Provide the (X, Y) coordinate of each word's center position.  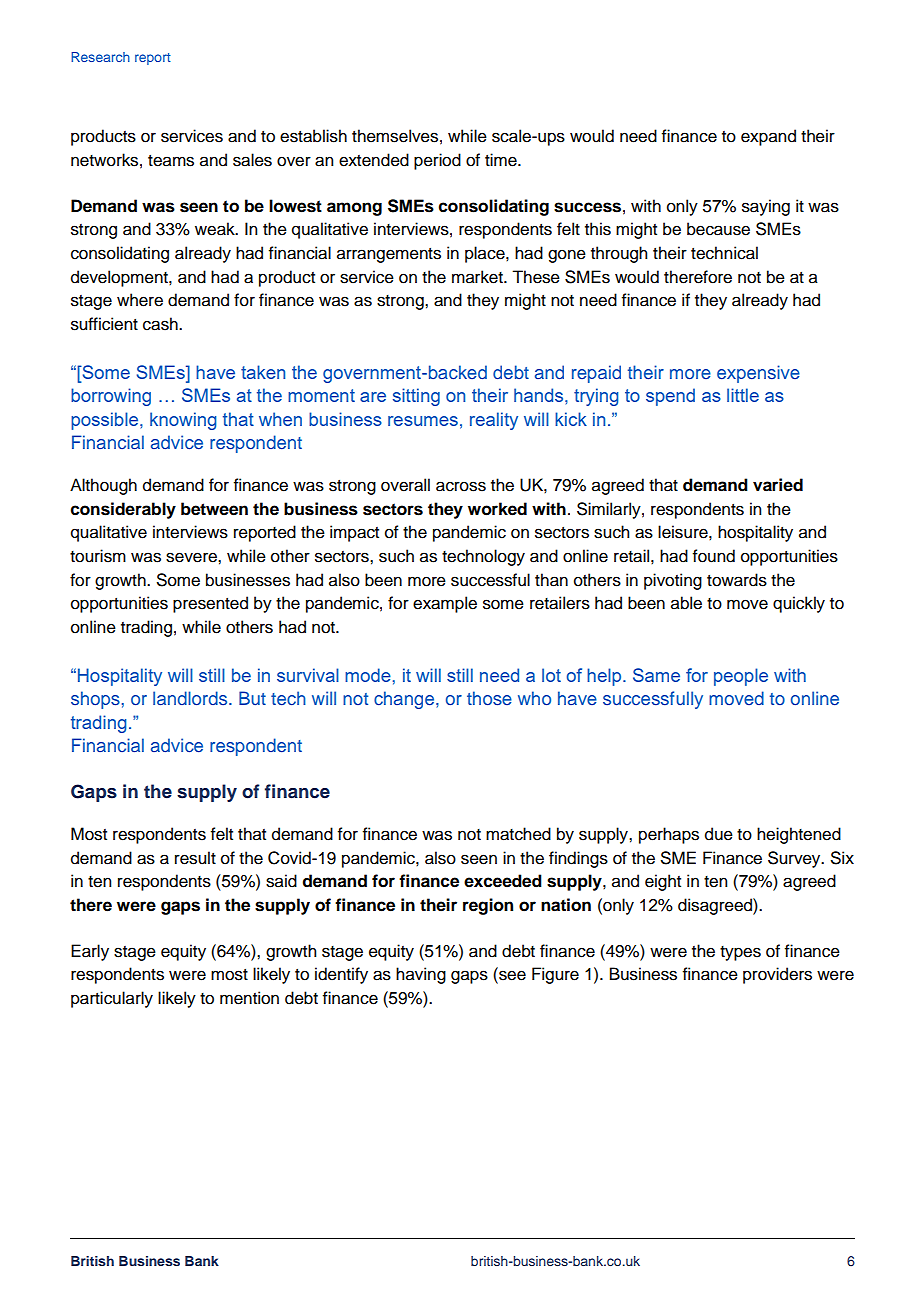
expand (768, 137)
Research (100, 57)
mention (249, 998)
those (489, 698)
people (741, 677)
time (502, 160)
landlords (191, 698)
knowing (183, 421)
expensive (758, 374)
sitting (416, 397)
